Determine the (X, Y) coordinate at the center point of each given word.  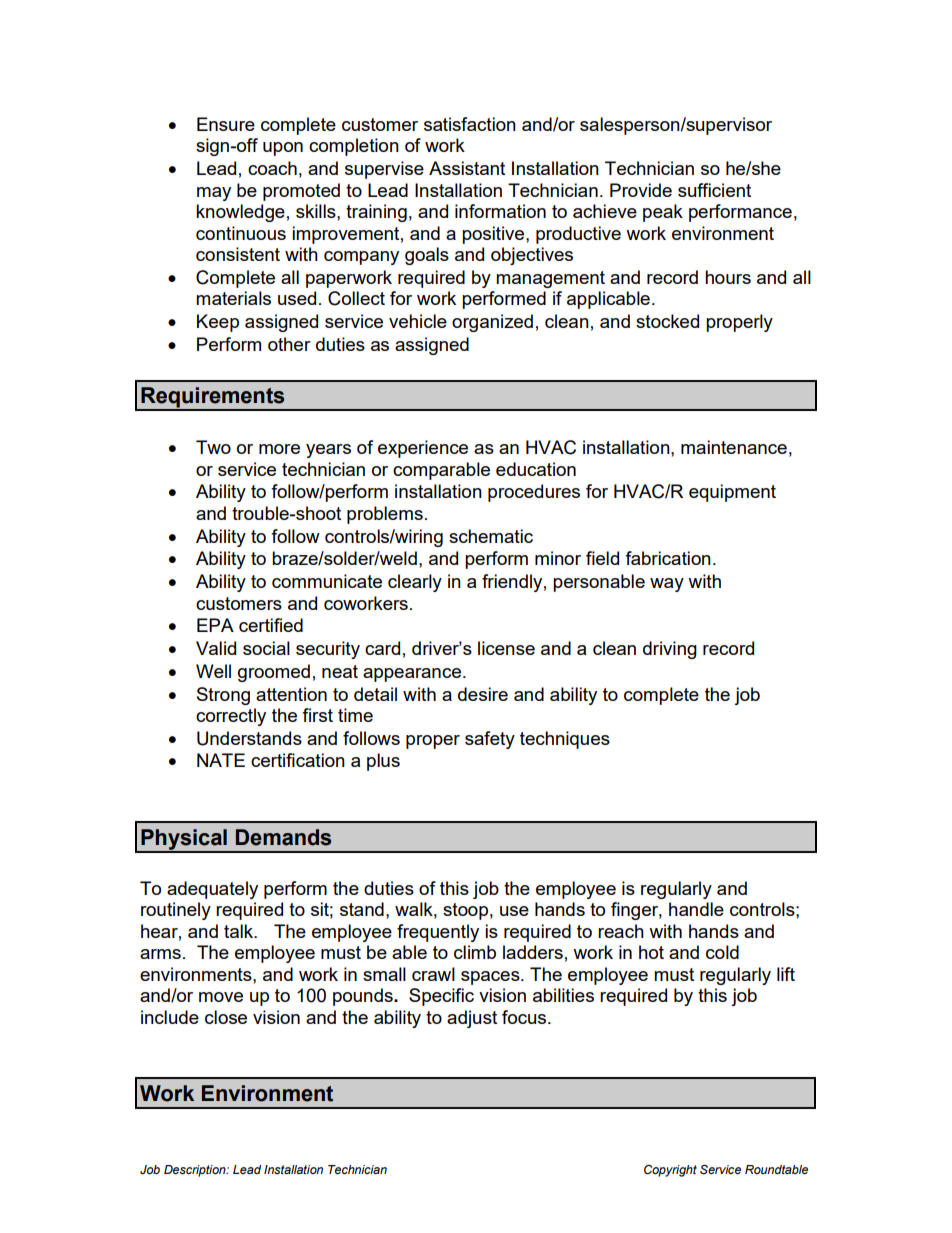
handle (696, 909)
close (226, 1017)
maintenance (734, 447)
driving (670, 650)
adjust (472, 1019)
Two (213, 447)
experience (423, 449)
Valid (216, 648)
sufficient (714, 190)
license (506, 648)
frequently (438, 933)
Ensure (226, 124)
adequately (212, 890)
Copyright (670, 1171)
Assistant (467, 168)
